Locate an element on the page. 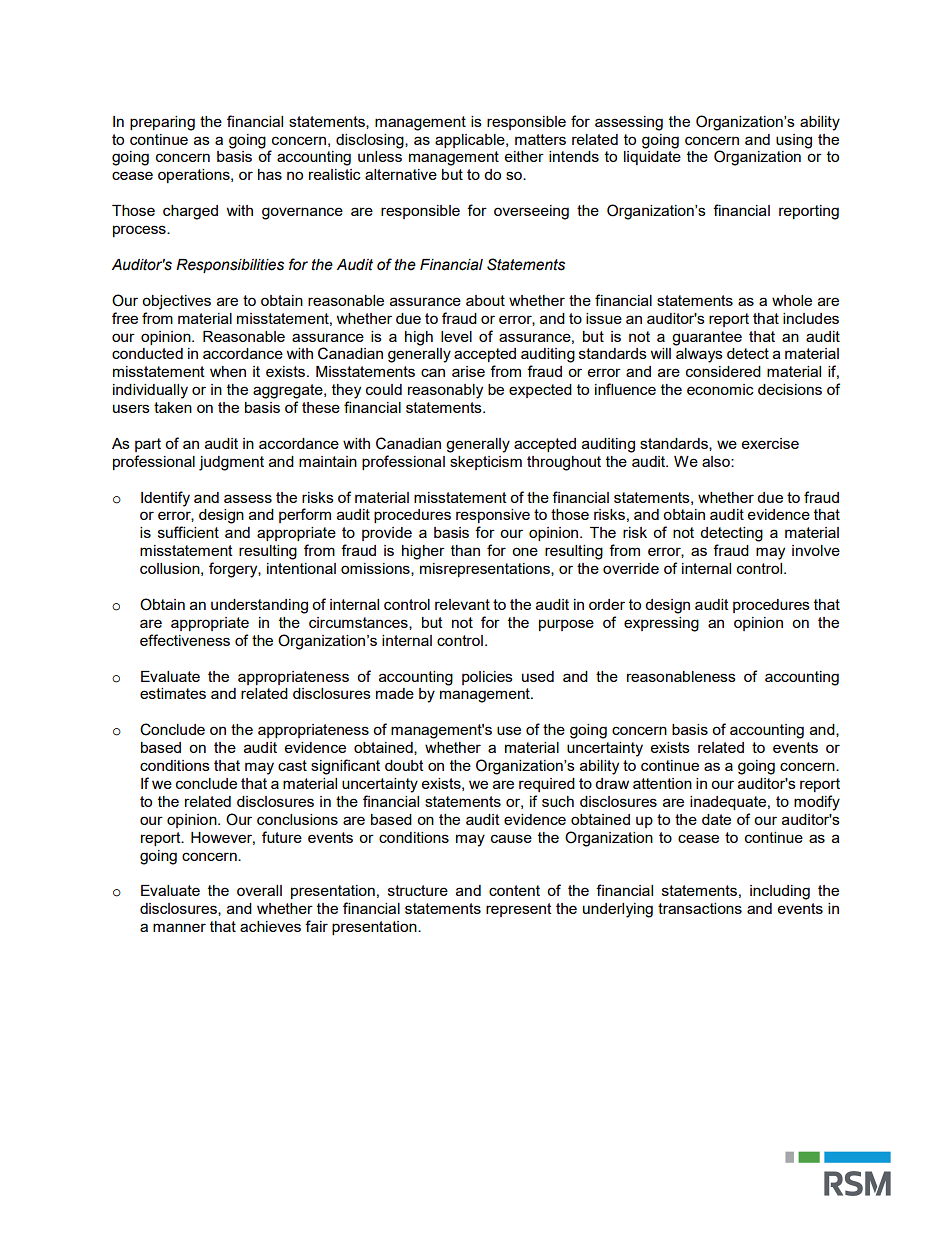 The width and height of the image is (952, 1233). involve is located at coordinates (816, 550).
